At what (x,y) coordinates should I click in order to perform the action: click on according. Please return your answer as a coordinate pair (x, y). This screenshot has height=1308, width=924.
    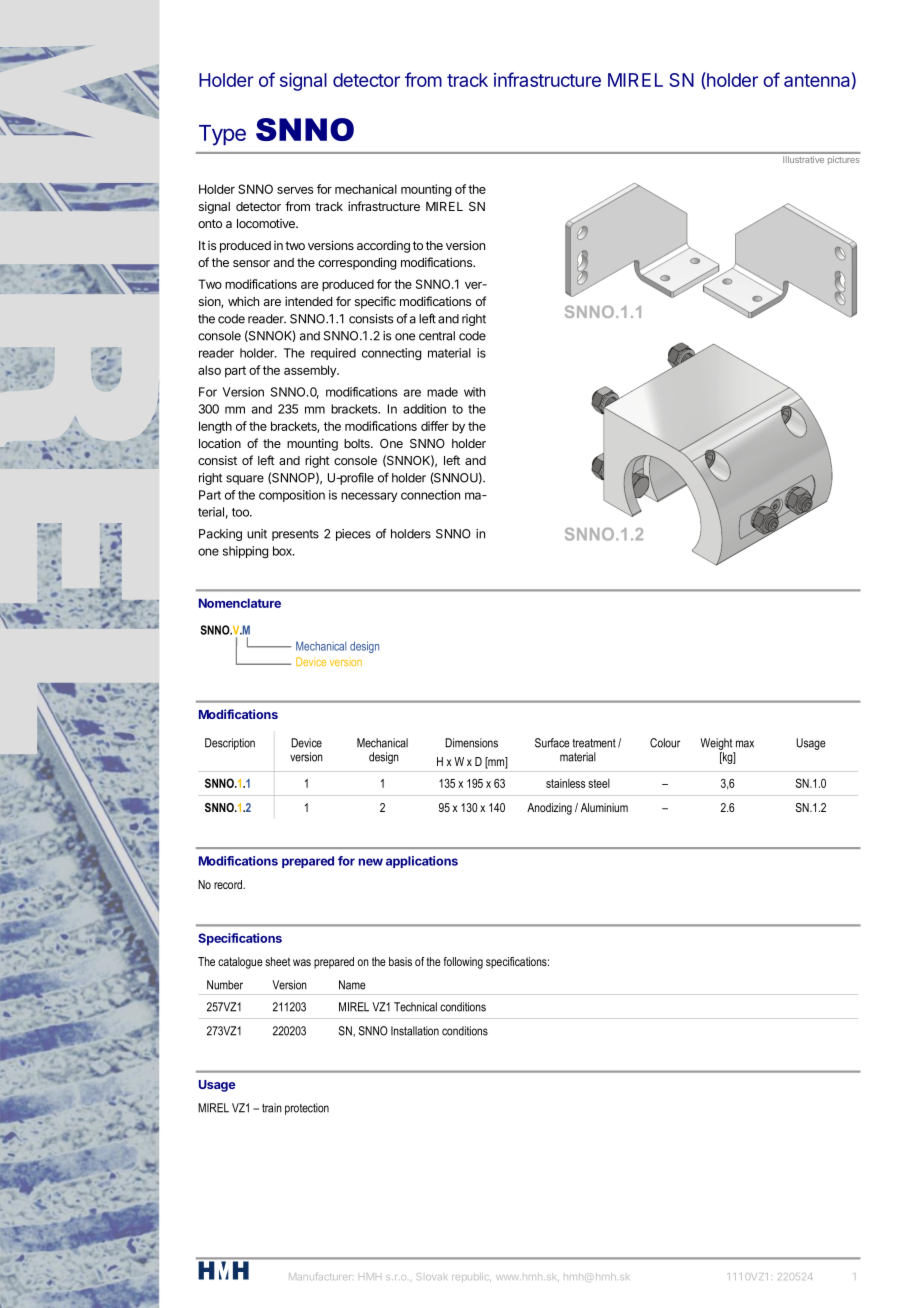
    Looking at the image, I should click on (383, 247).
